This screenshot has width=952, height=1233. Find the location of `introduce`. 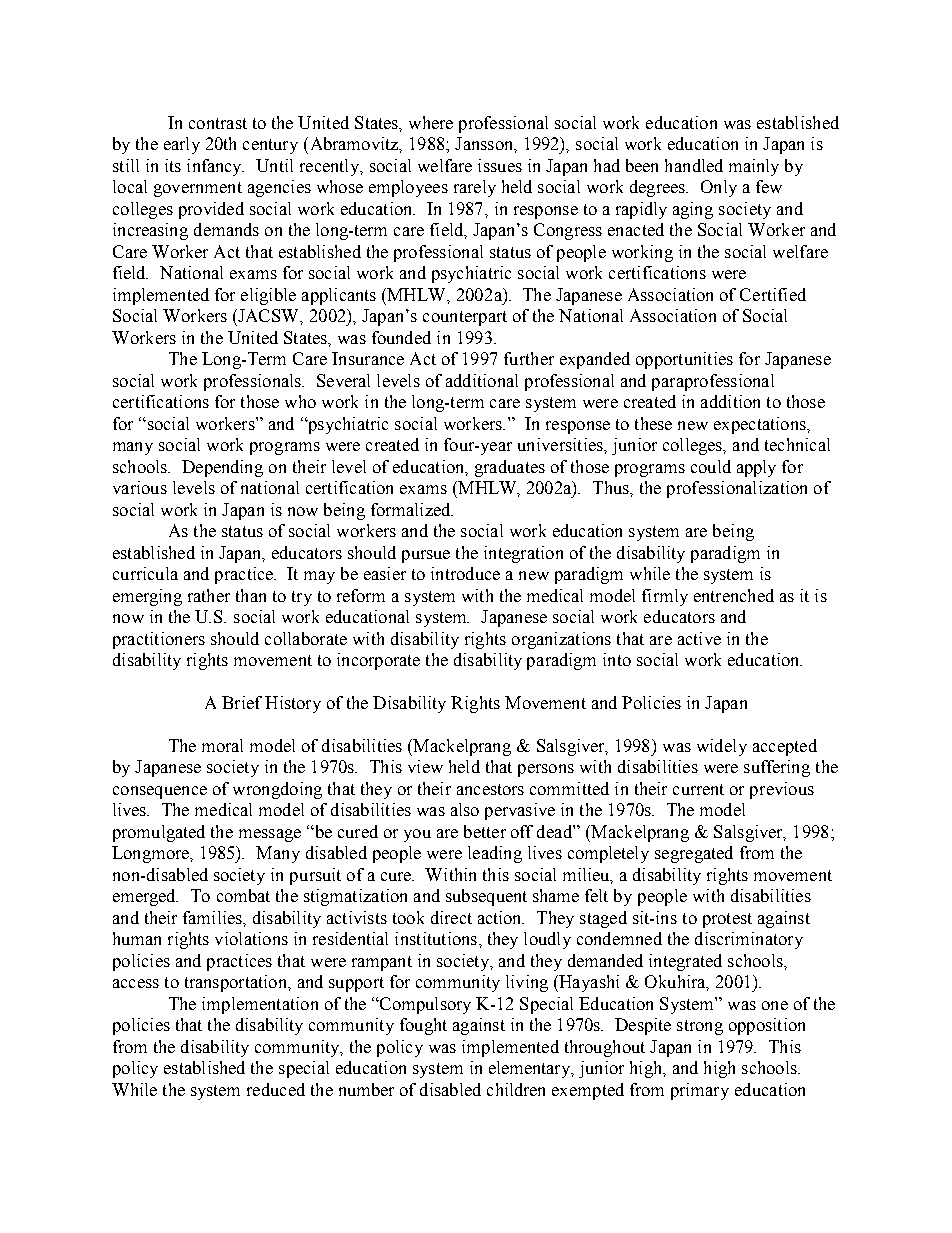

introduce is located at coordinates (465, 573).
